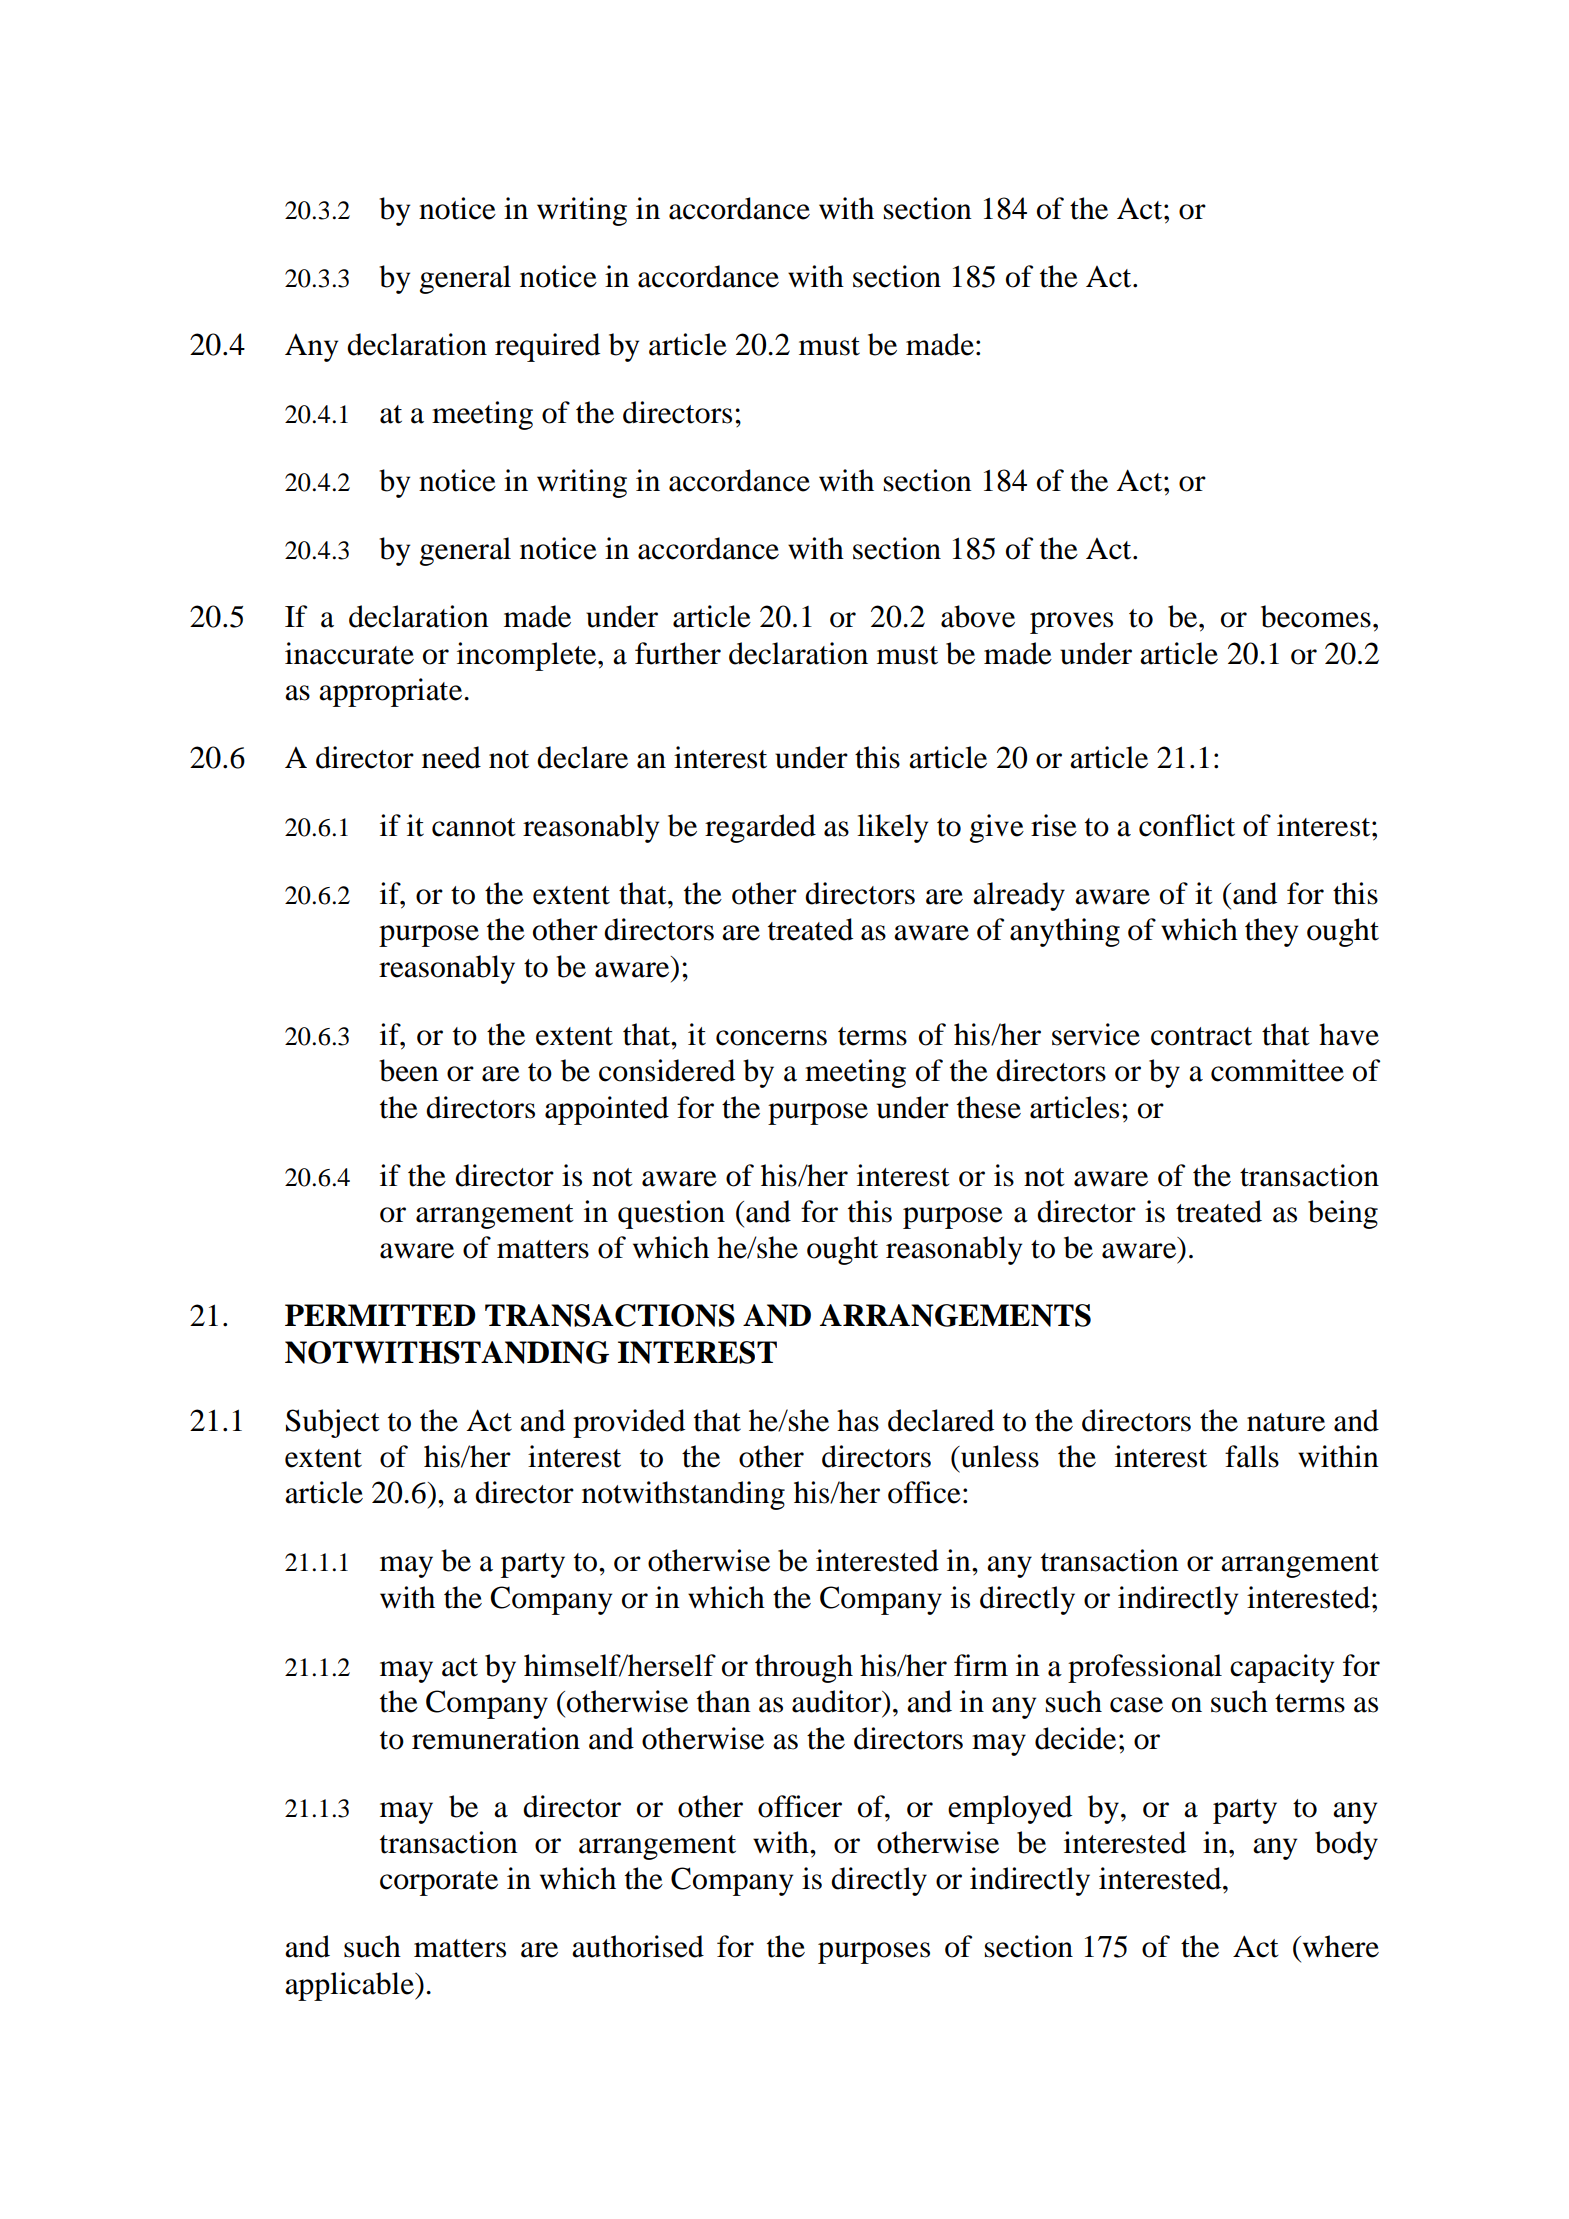  I want to click on falls, so click(1252, 1456).
